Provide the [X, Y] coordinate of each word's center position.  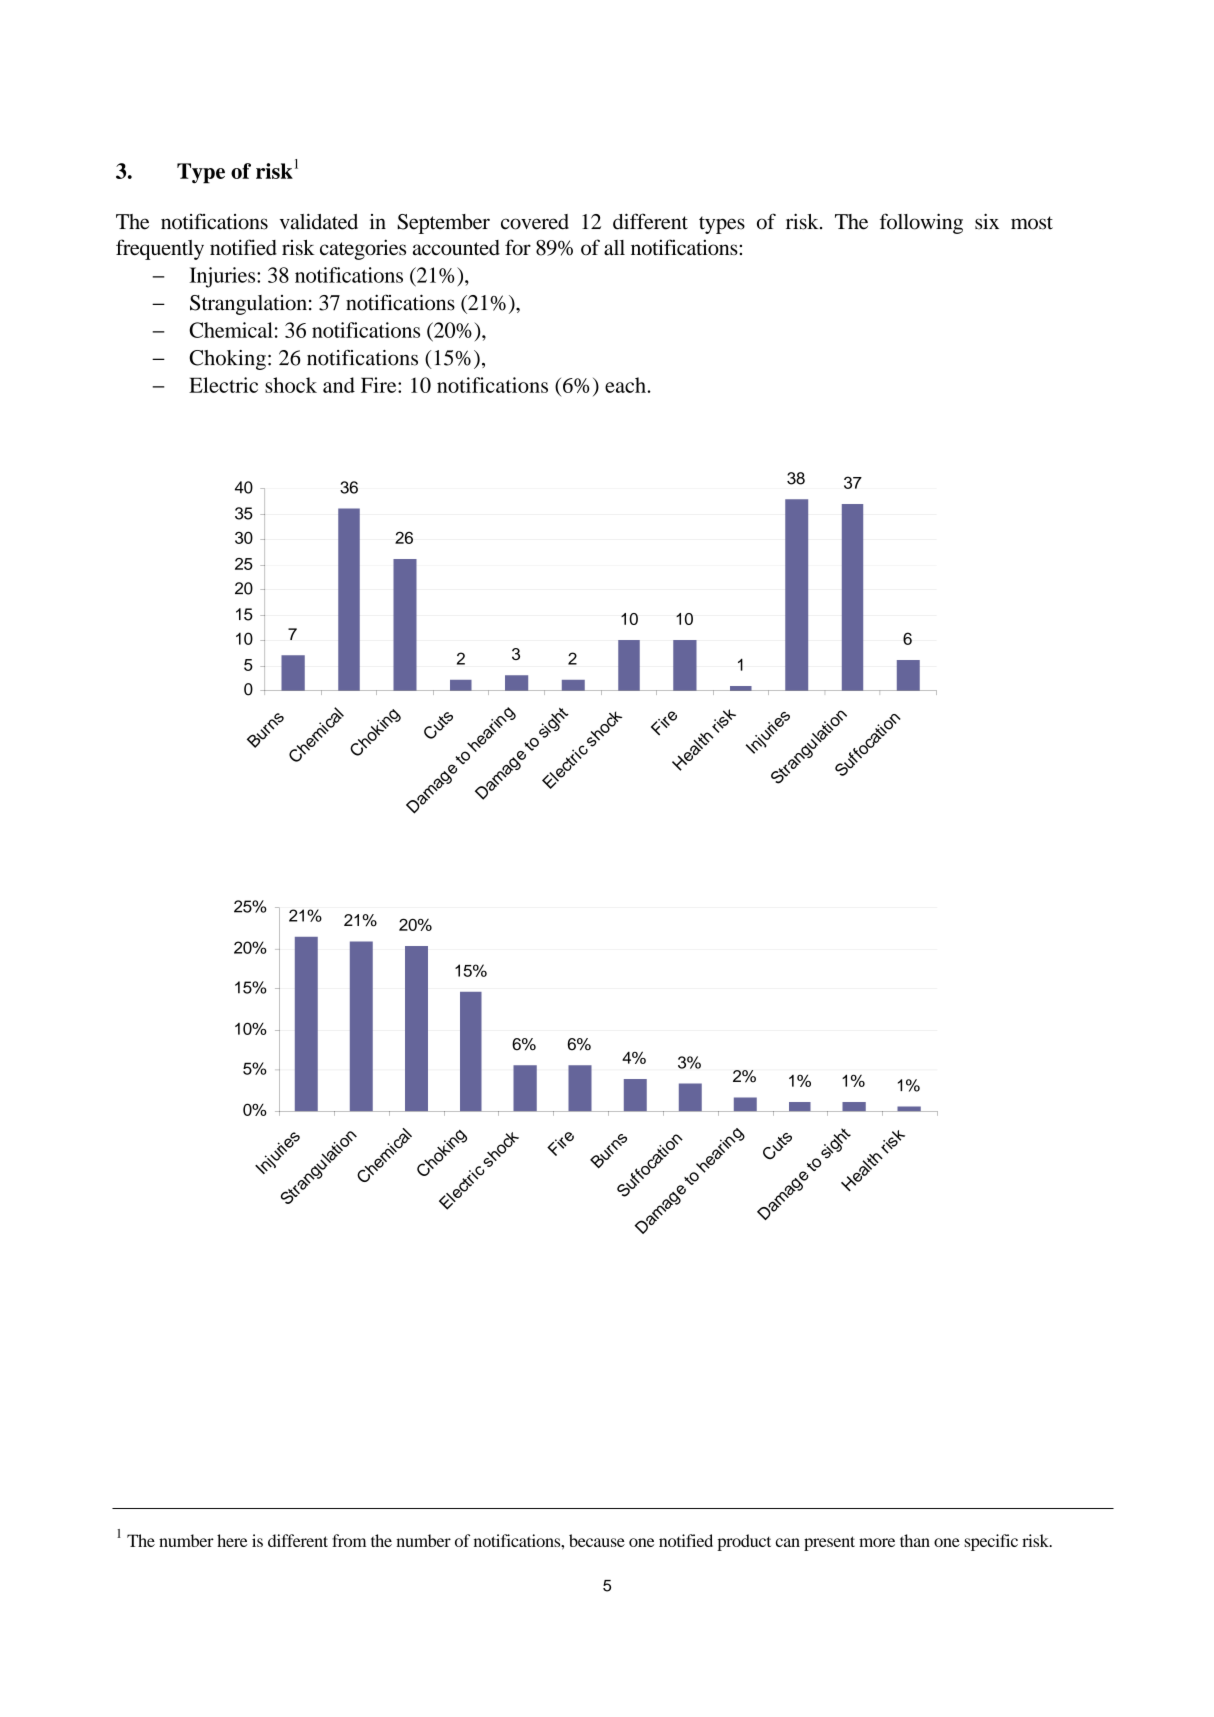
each [625, 385]
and [339, 385]
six [987, 221]
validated [319, 221]
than [915, 1540]
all [614, 247]
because [597, 1540]
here [232, 1540]
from [349, 1540]
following [921, 223]
